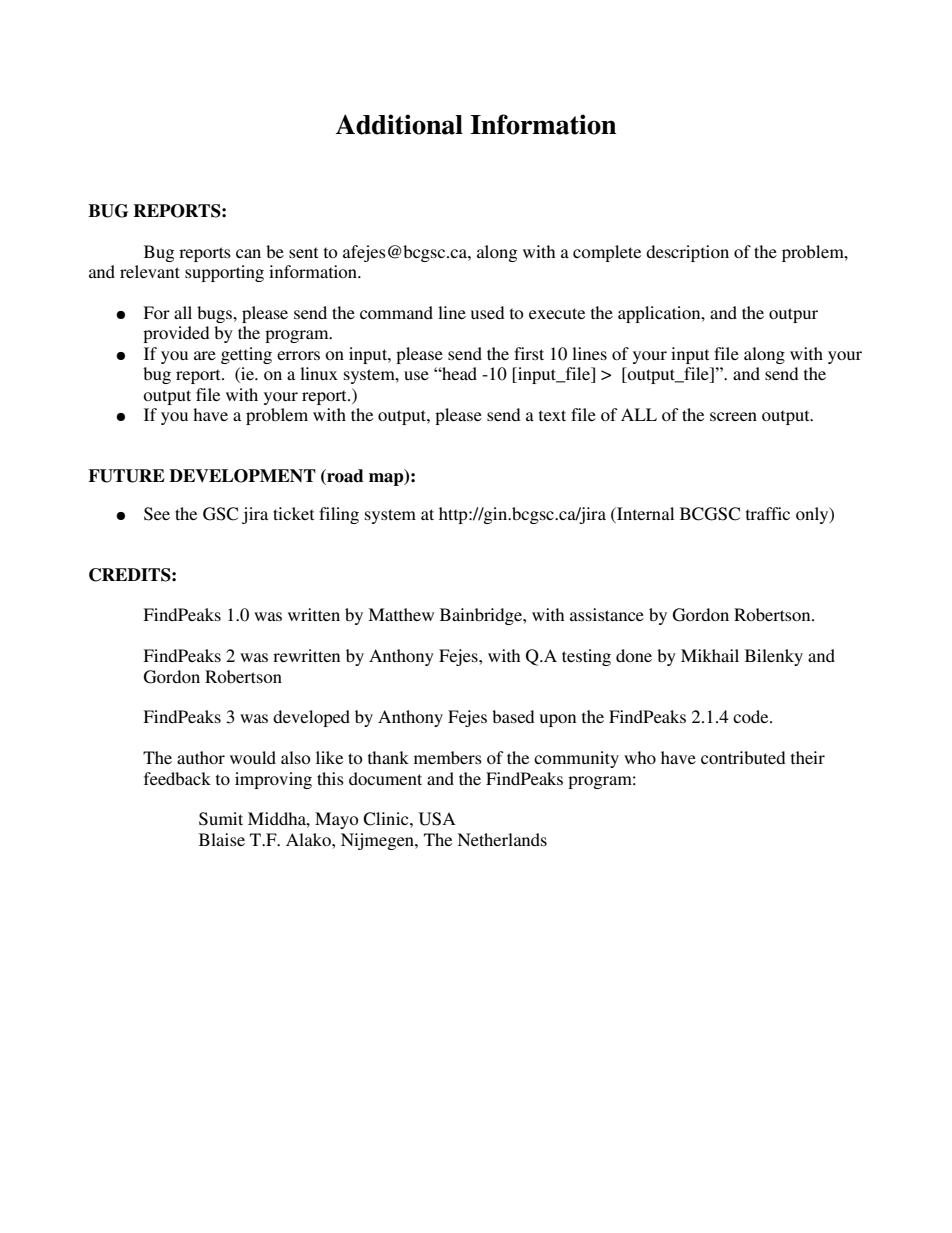 This screenshot has height=1233, width=952. Describe the element at coordinates (607, 253) in the screenshot. I see `complete` at that location.
